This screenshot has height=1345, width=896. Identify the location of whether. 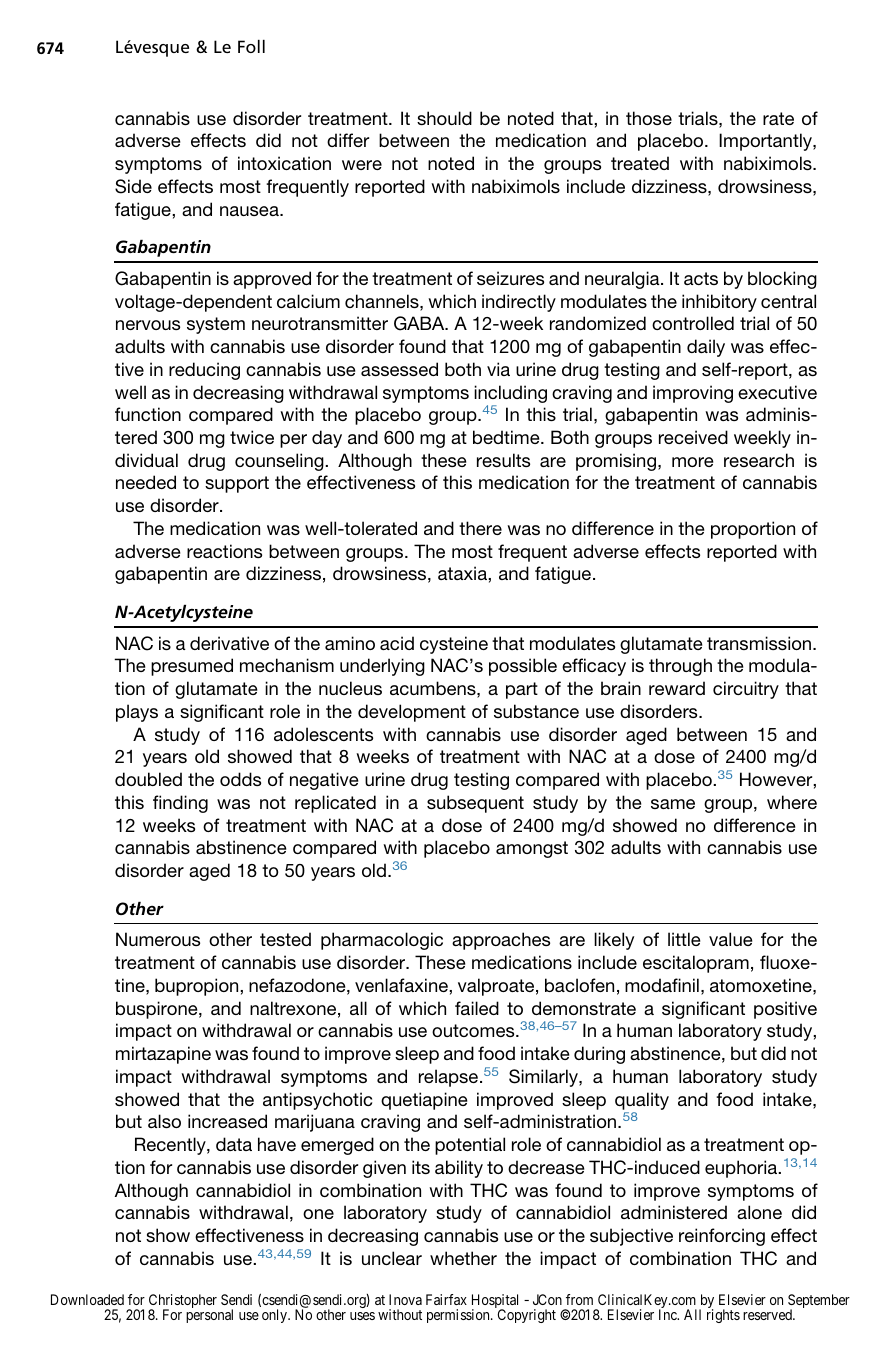
(463, 1258).
